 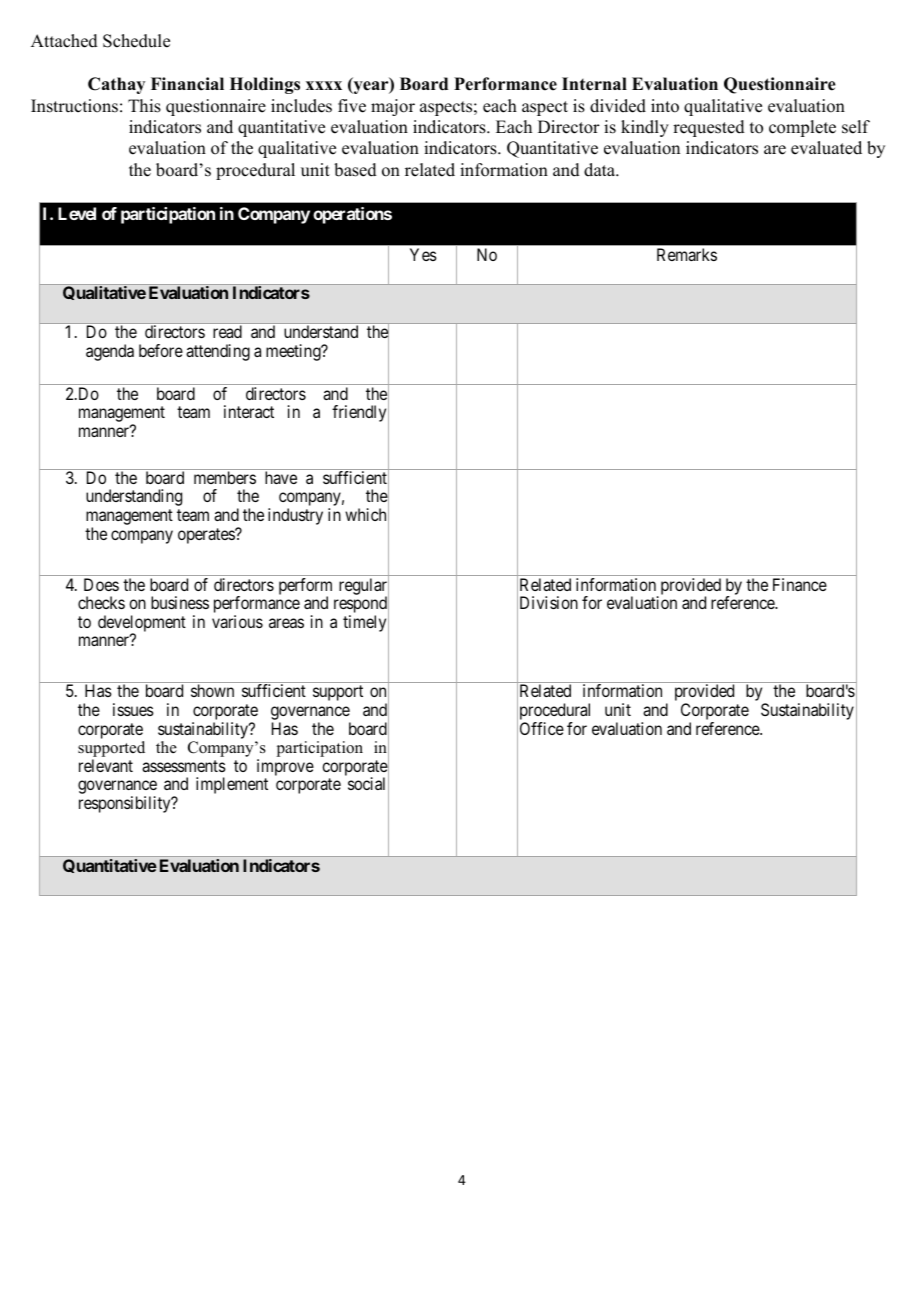 What do you see at coordinates (295, 516) in the page?
I see `industry` at bounding box center [295, 516].
